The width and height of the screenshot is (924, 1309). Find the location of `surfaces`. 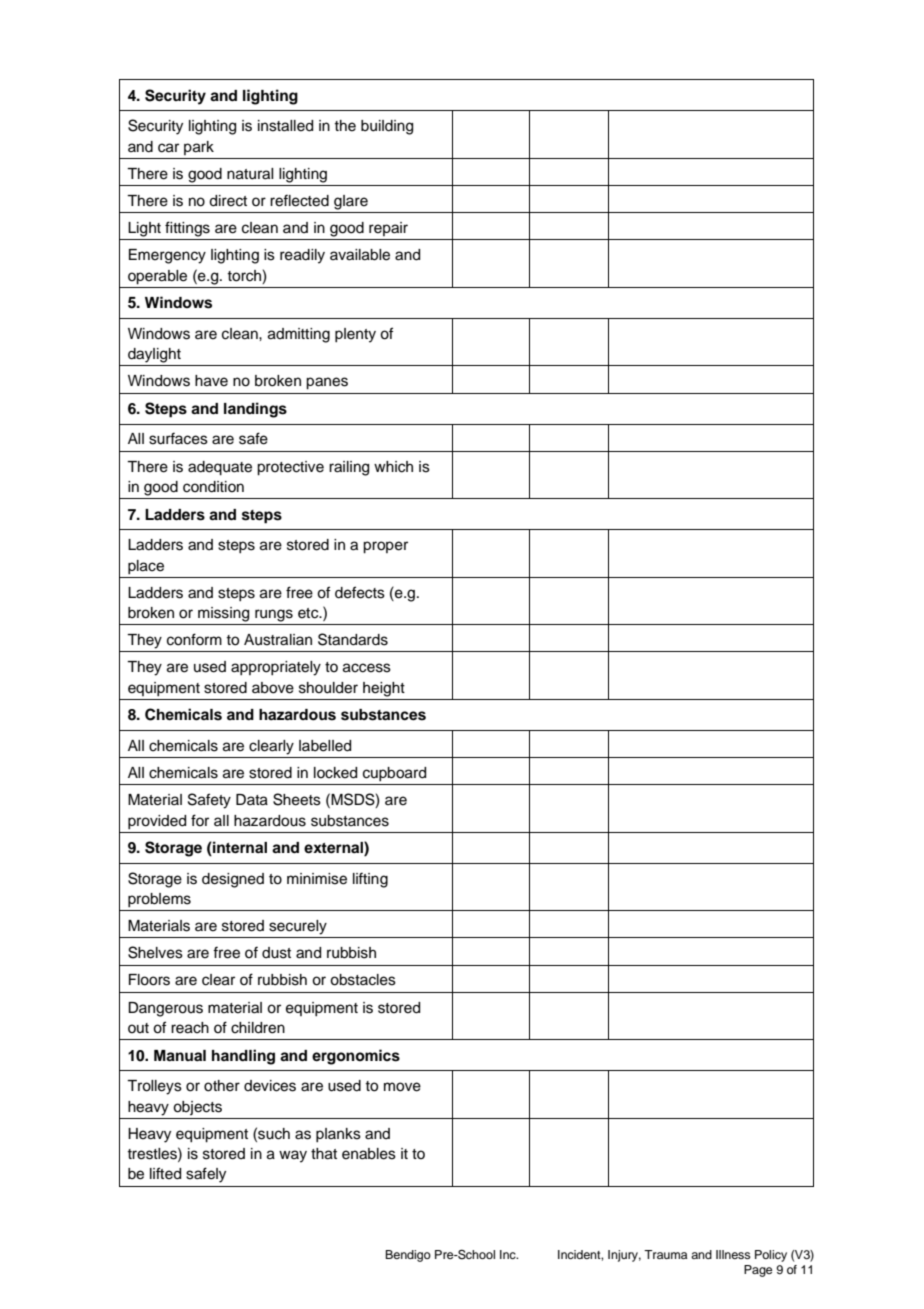

surfaces is located at coordinates (178, 438).
